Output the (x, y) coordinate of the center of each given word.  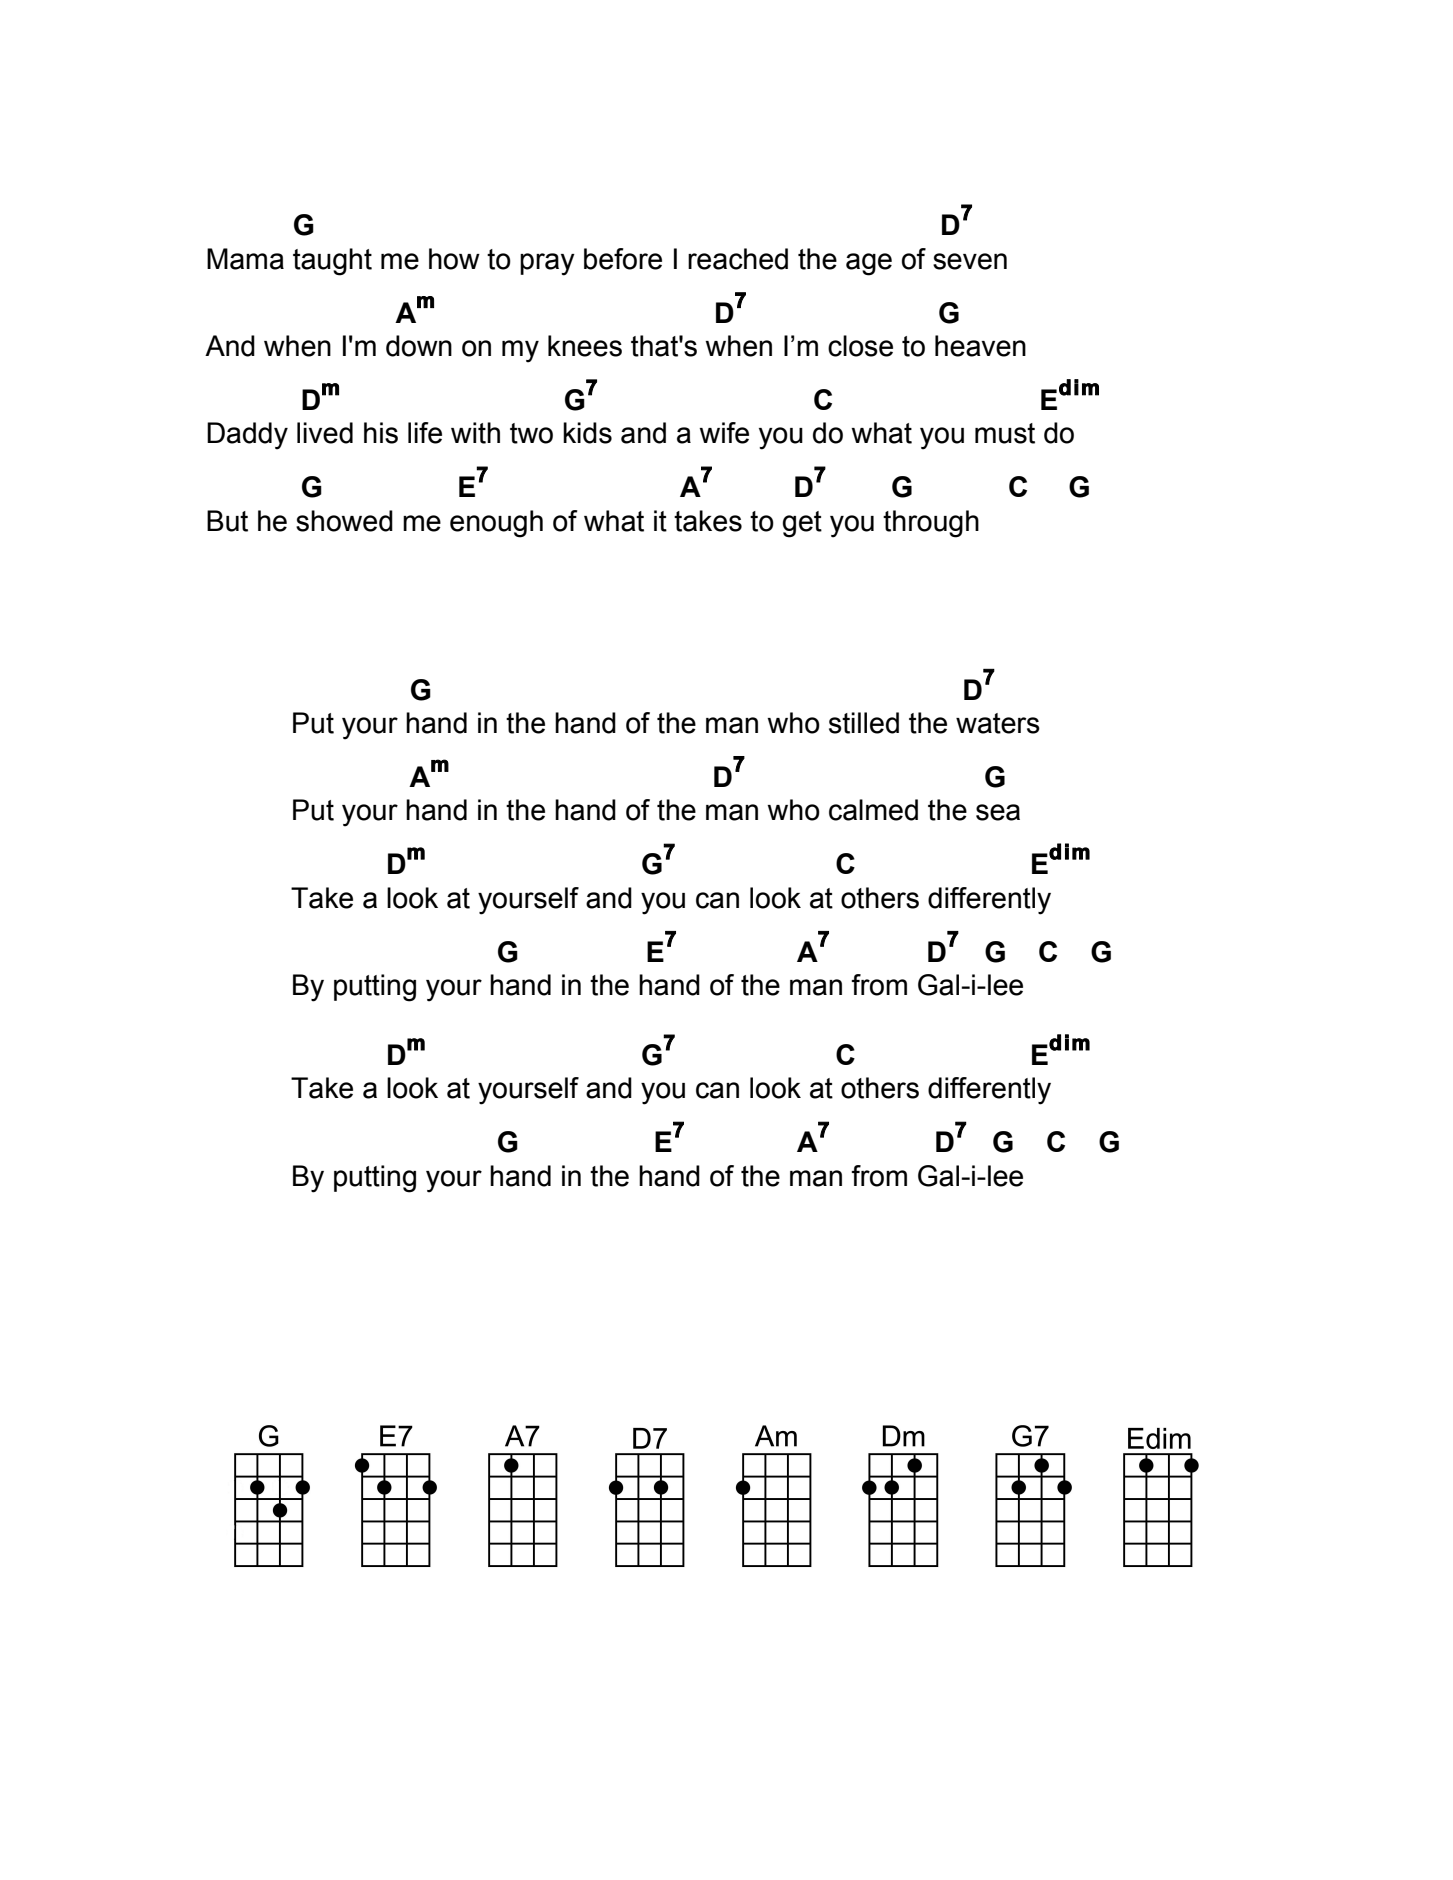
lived (325, 433)
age (869, 264)
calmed (873, 810)
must (1005, 433)
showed (344, 521)
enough (496, 524)
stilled (864, 723)
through (931, 524)
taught (332, 262)
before (623, 259)
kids (587, 433)
